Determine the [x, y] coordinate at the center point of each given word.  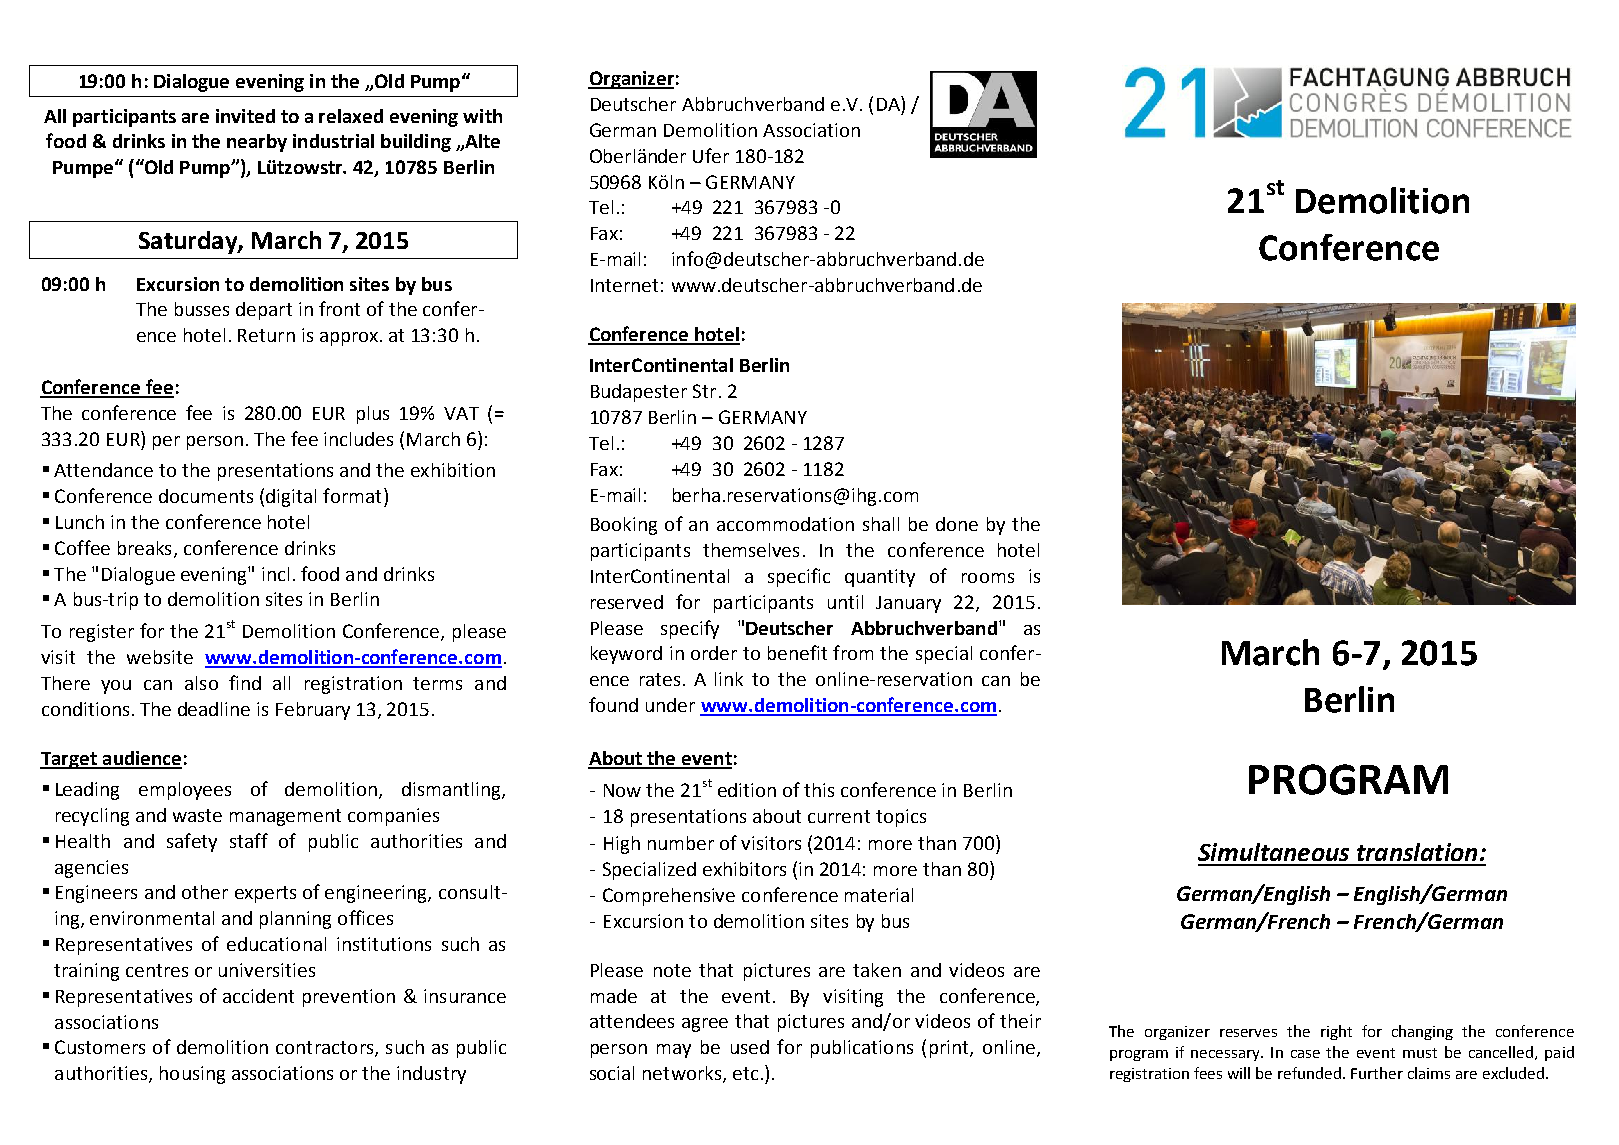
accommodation [785, 524]
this [819, 790]
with [482, 116]
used [750, 1047]
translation [1417, 852]
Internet [624, 285]
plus [373, 415]
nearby [257, 143]
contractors [326, 1049]
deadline [214, 709]
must [1420, 1053]
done [957, 524]
